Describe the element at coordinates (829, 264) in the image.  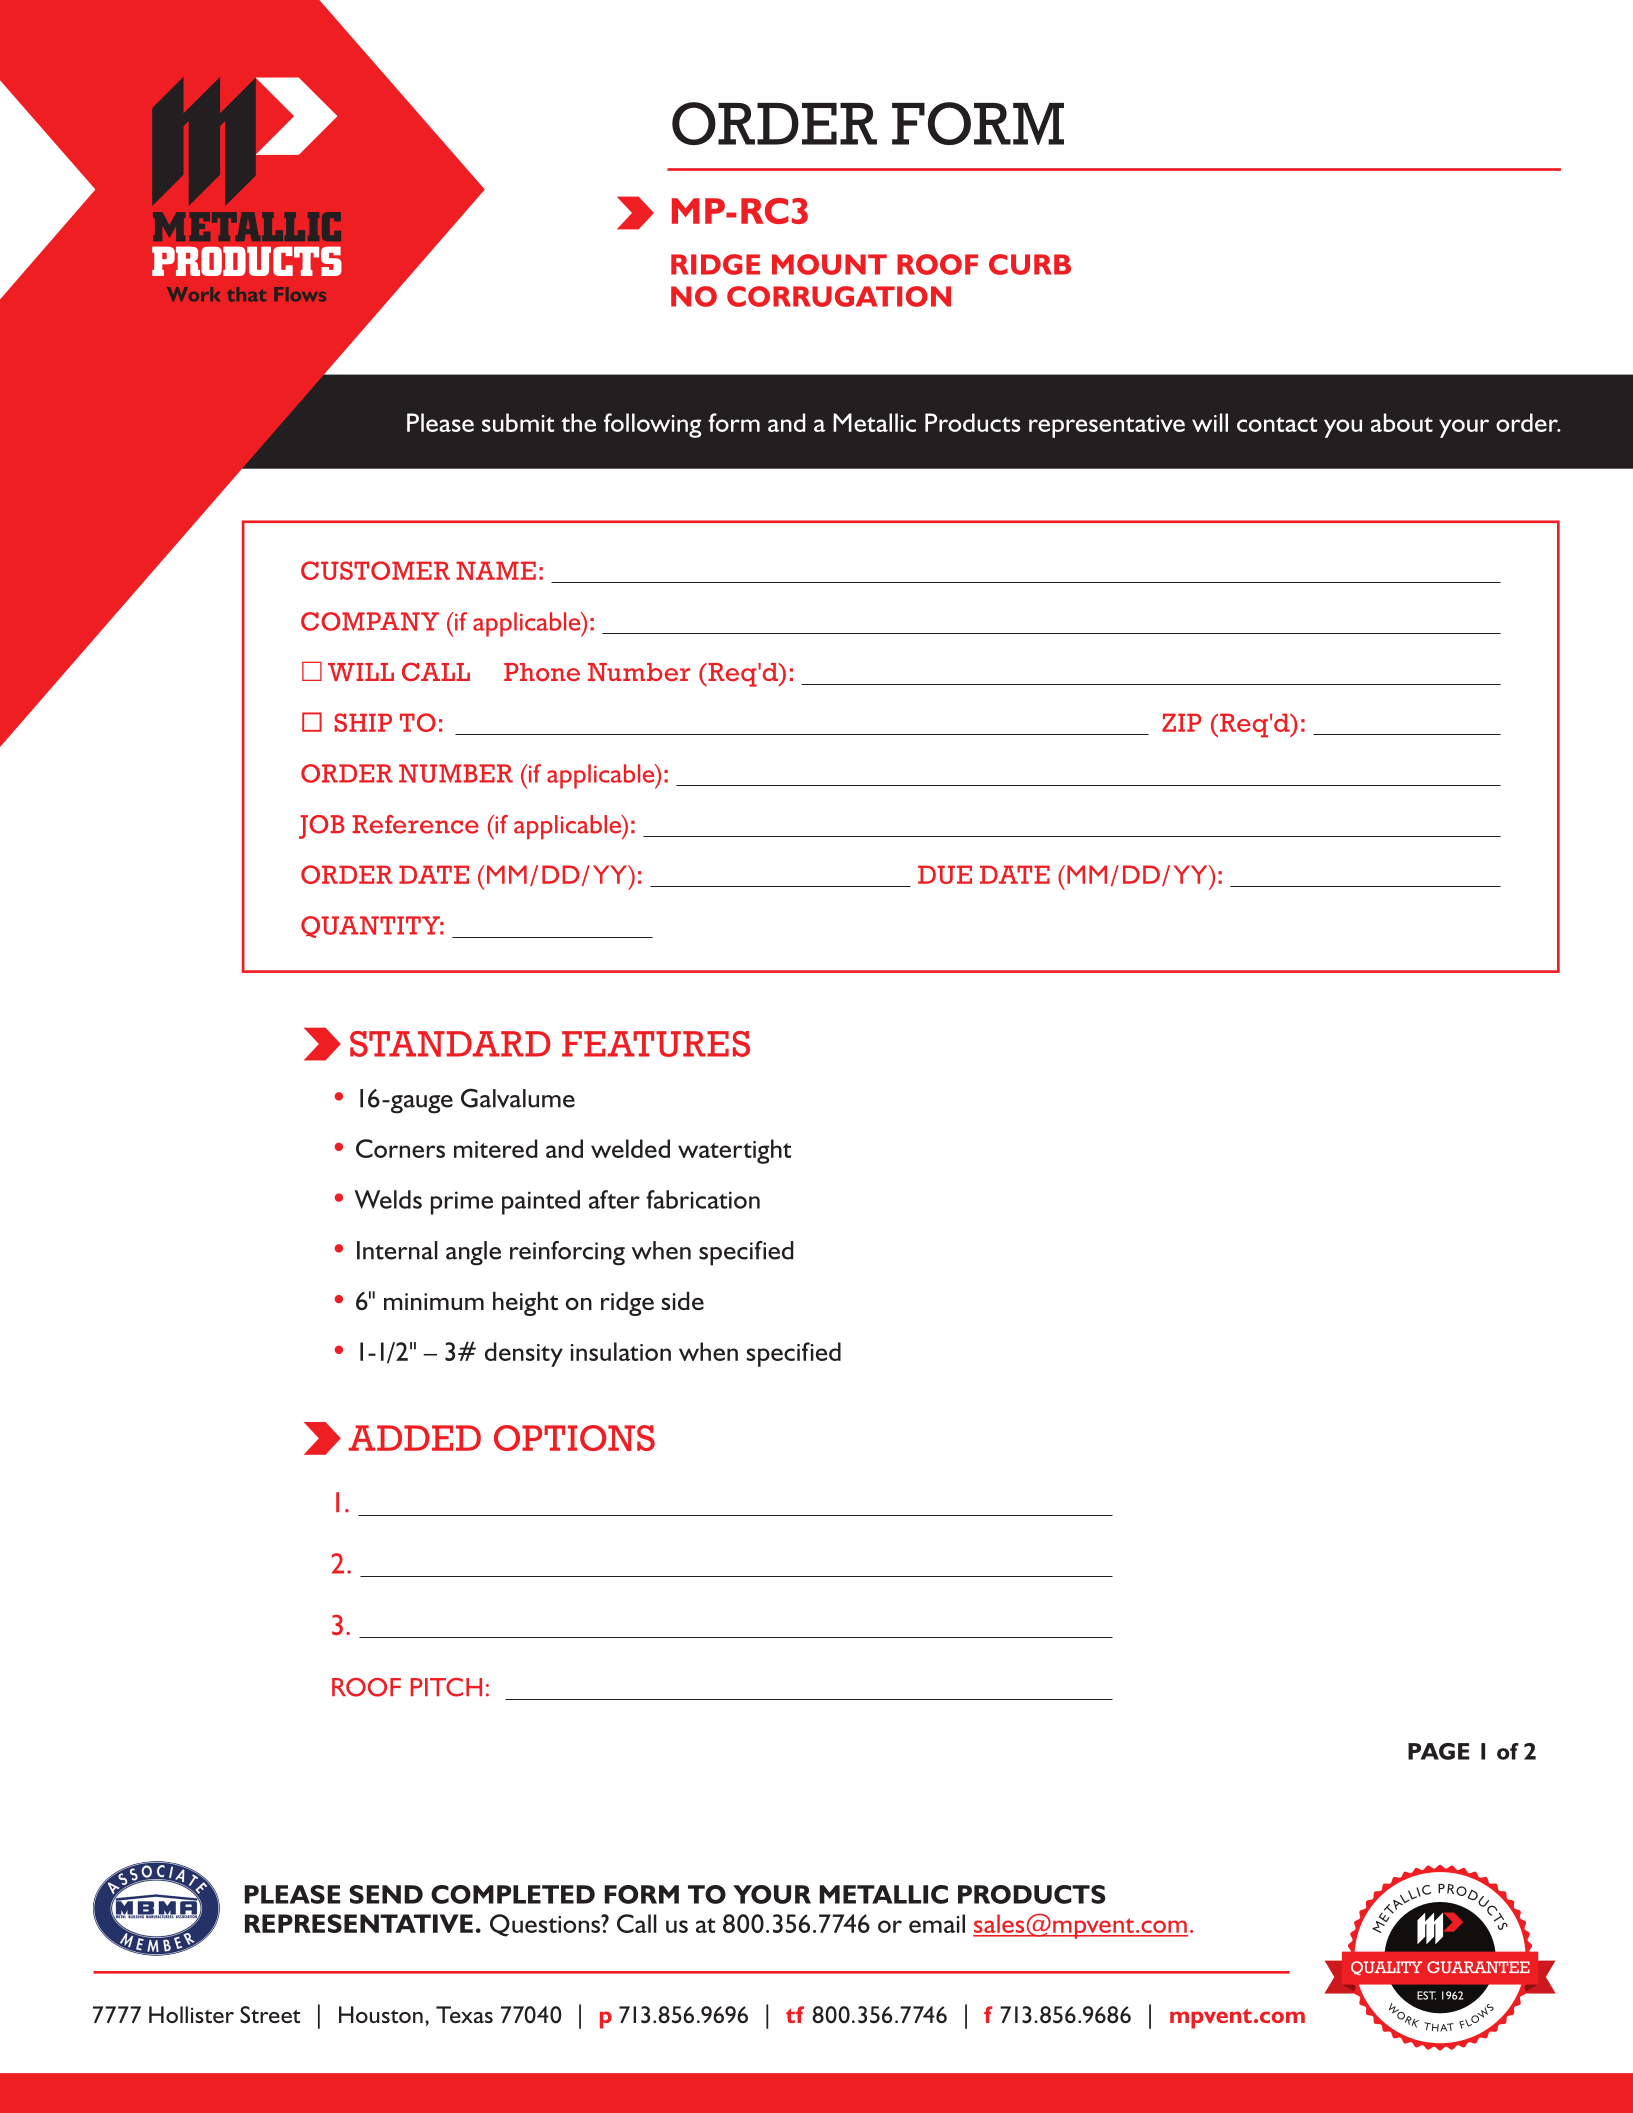
I see `MOUNT` at that location.
